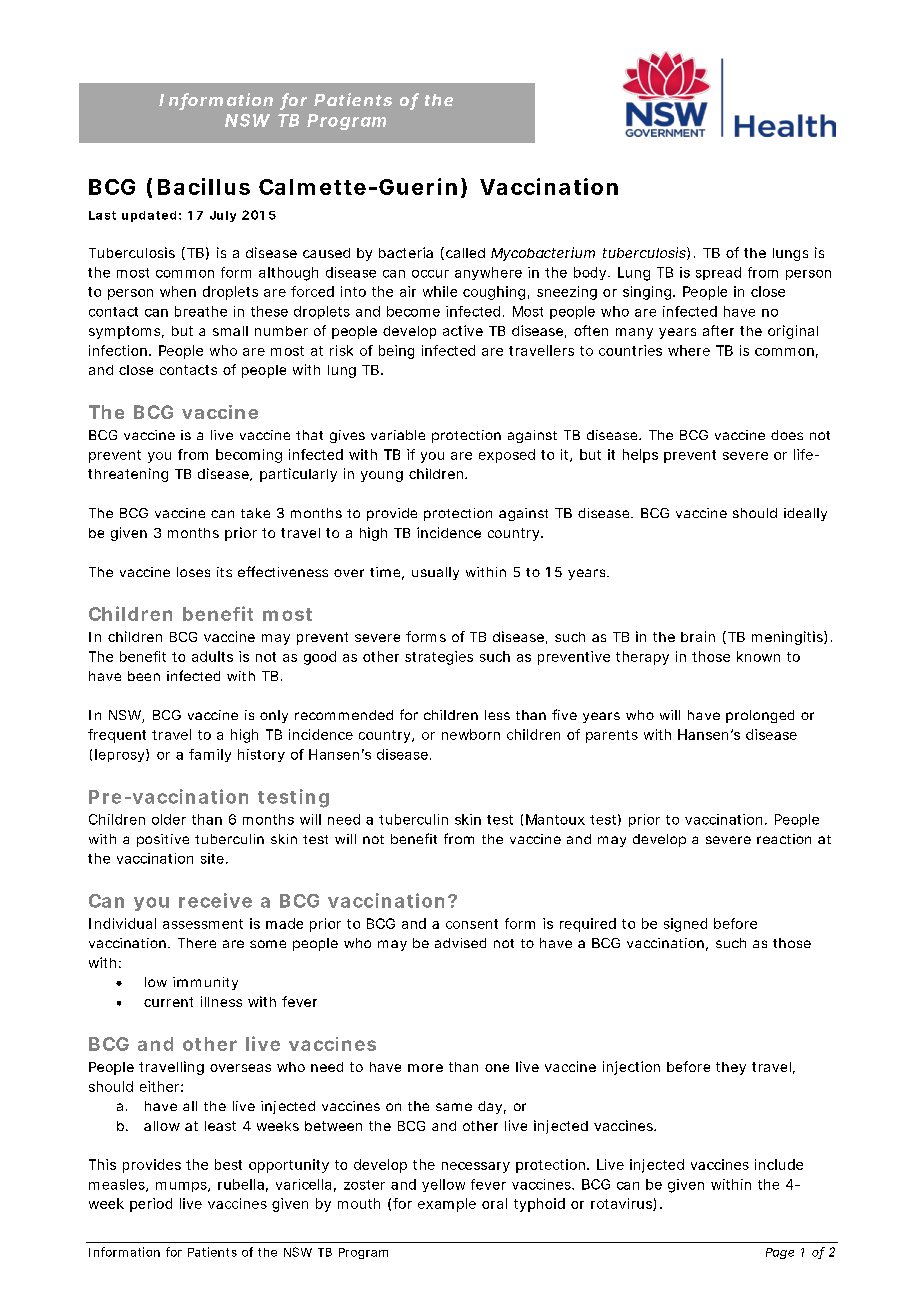 This screenshot has height=1308, width=924. I want to click on exposed, so click(507, 456).
